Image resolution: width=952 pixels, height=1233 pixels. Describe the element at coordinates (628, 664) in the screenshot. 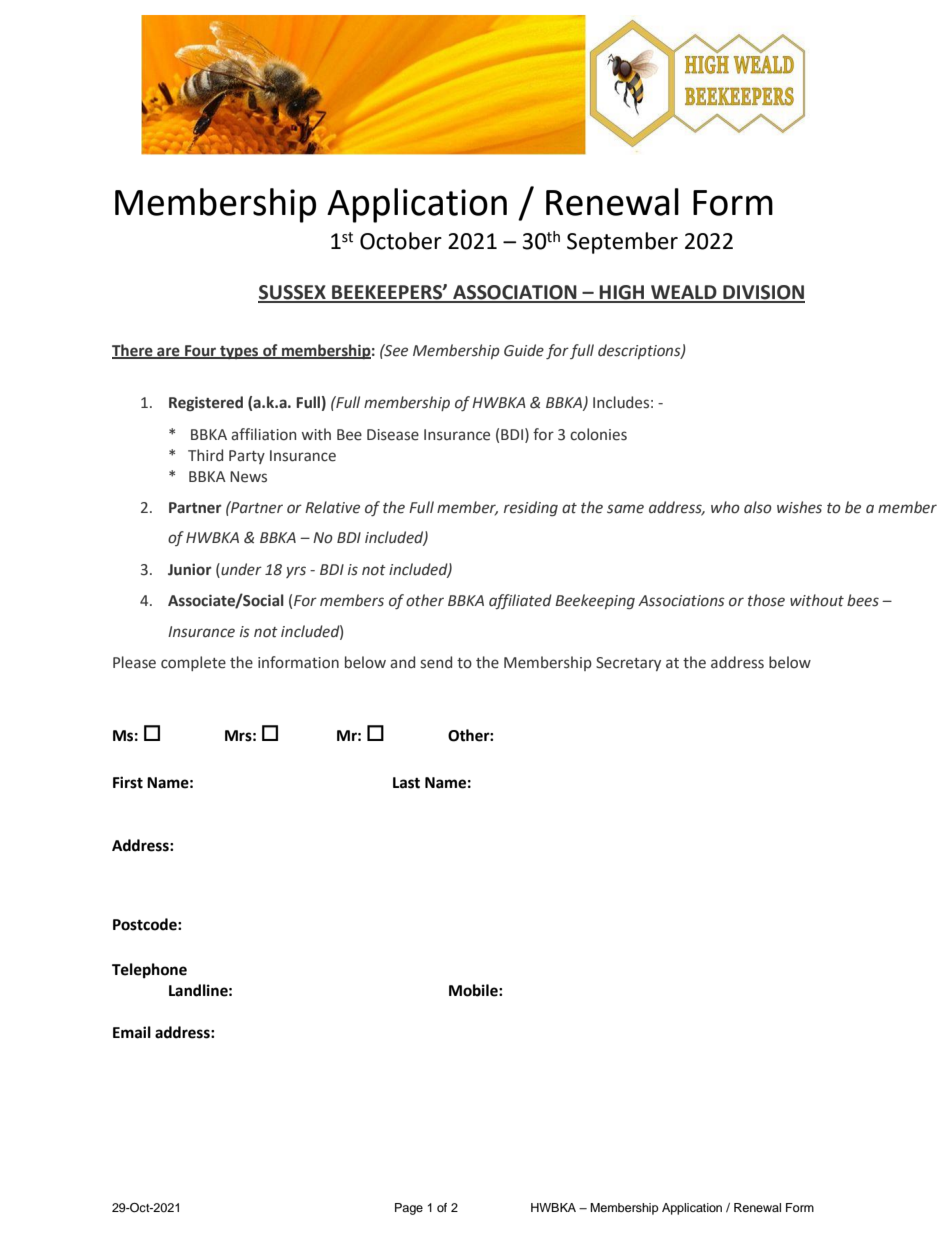

I see `Secretary` at that location.
